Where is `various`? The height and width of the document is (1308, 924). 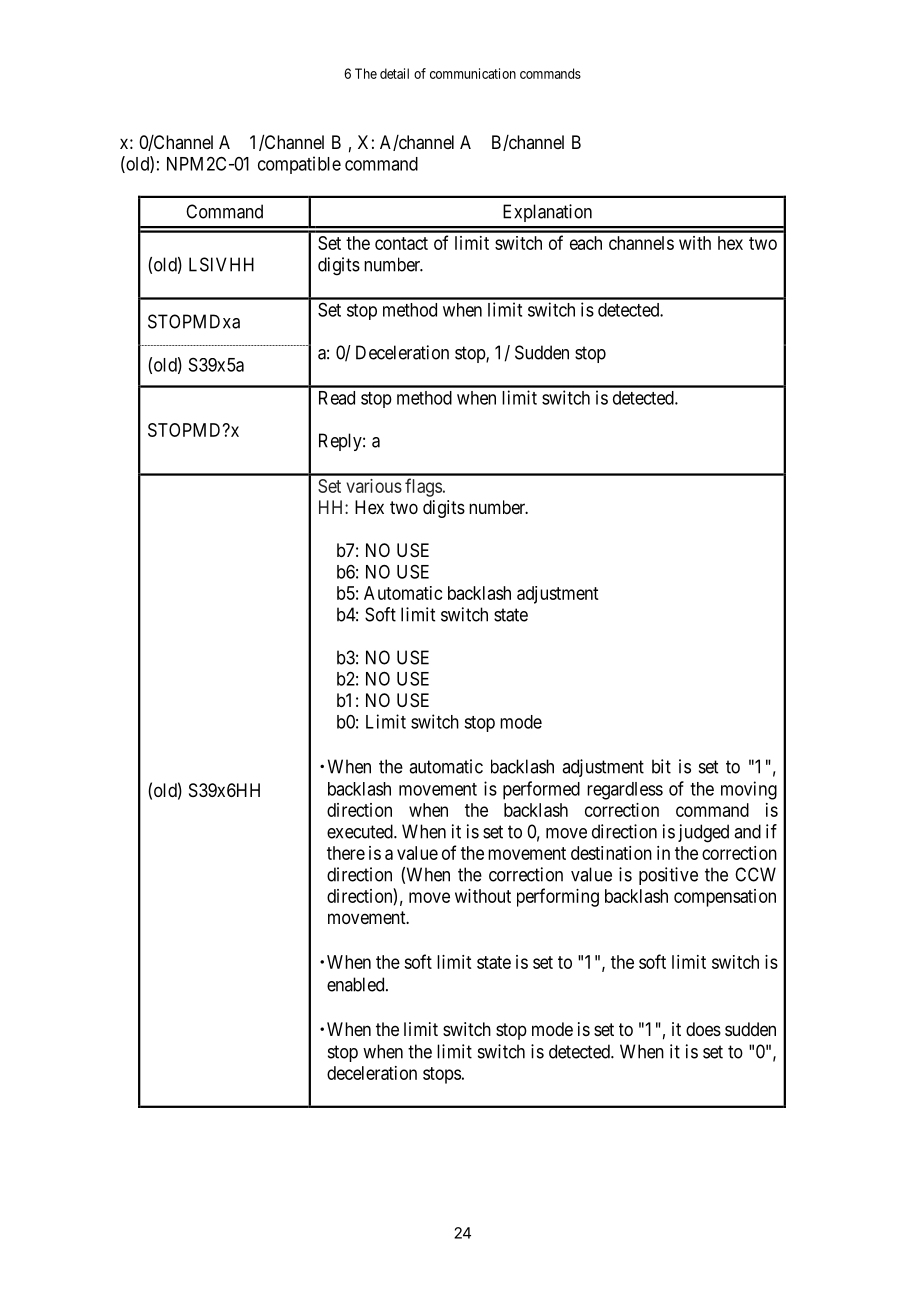
various is located at coordinates (374, 486).
